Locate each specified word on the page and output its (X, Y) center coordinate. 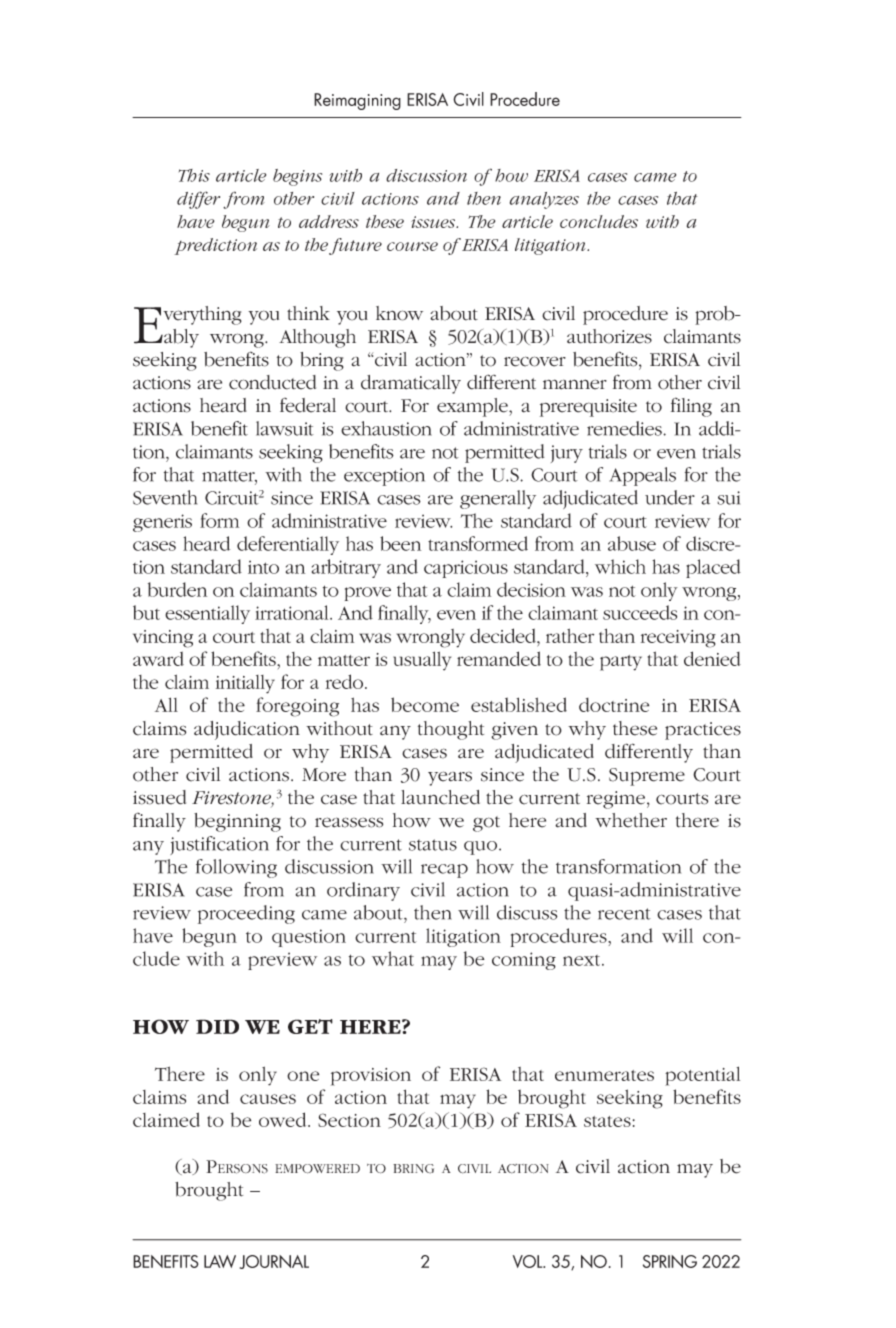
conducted (272, 382)
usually (422, 661)
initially (245, 684)
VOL (529, 1261)
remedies (625, 428)
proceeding (246, 914)
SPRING (670, 1261)
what (393, 958)
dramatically (411, 384)
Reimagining (357, 101)
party (621, 663)
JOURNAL (274, 1262)
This (194, 175)
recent (624, 914)
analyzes (544, 200)
